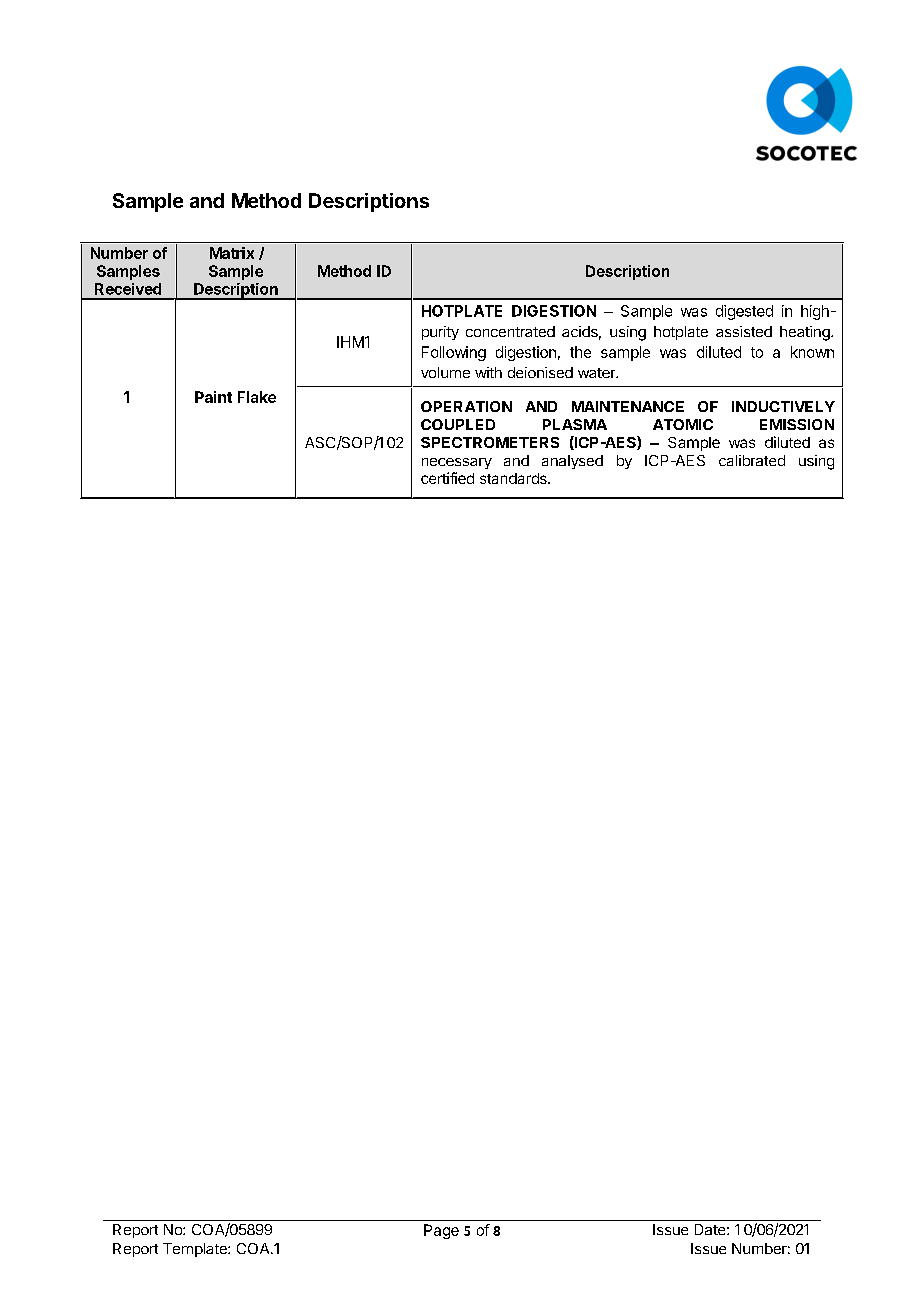 The width and height of the document is (924, 1308). I want to click on ATOMIC, so click(683, 424).
